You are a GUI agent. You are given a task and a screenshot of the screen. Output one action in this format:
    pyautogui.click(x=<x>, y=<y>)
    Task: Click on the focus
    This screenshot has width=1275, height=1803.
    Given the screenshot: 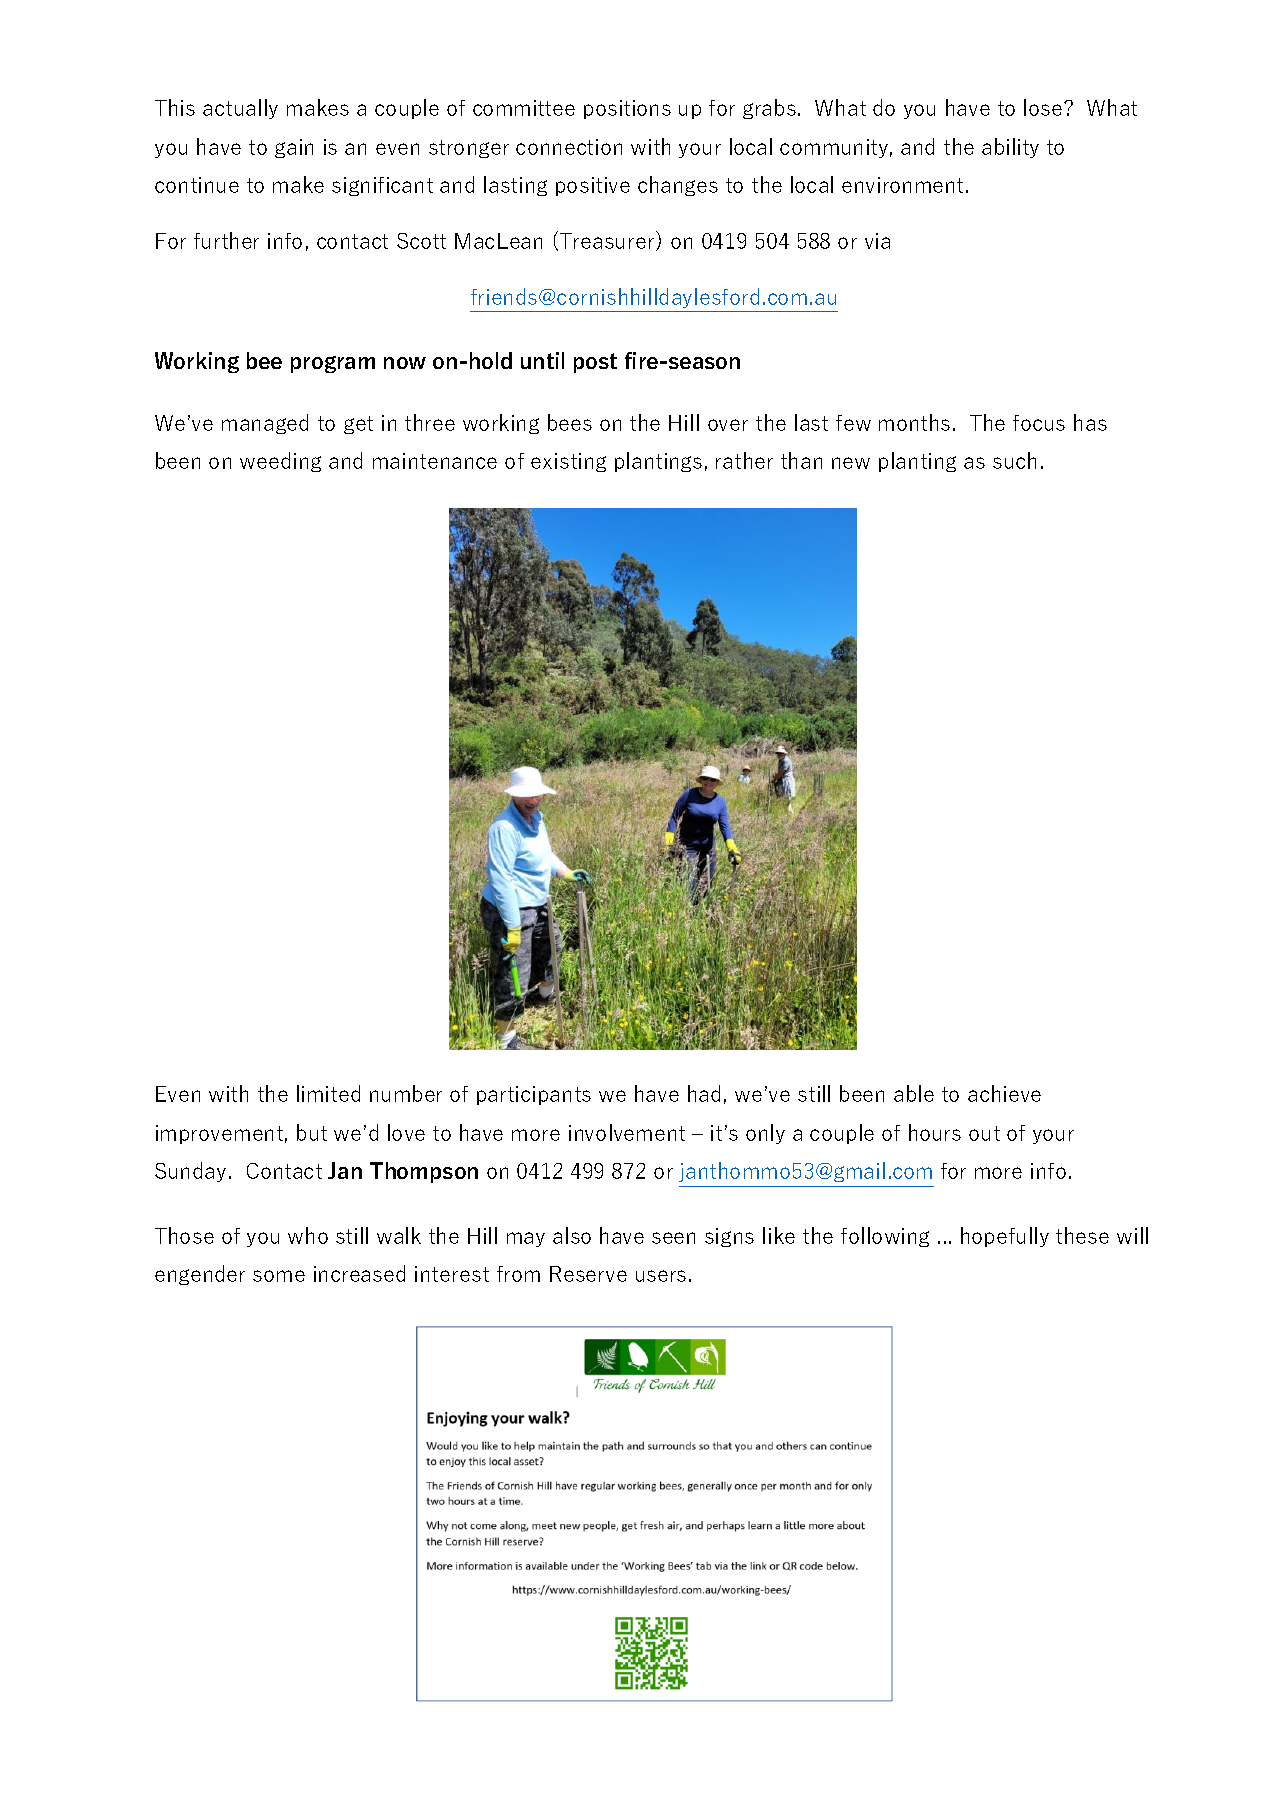 What is the action you would take?
    pyautogui.click(x=1039, y=423)
